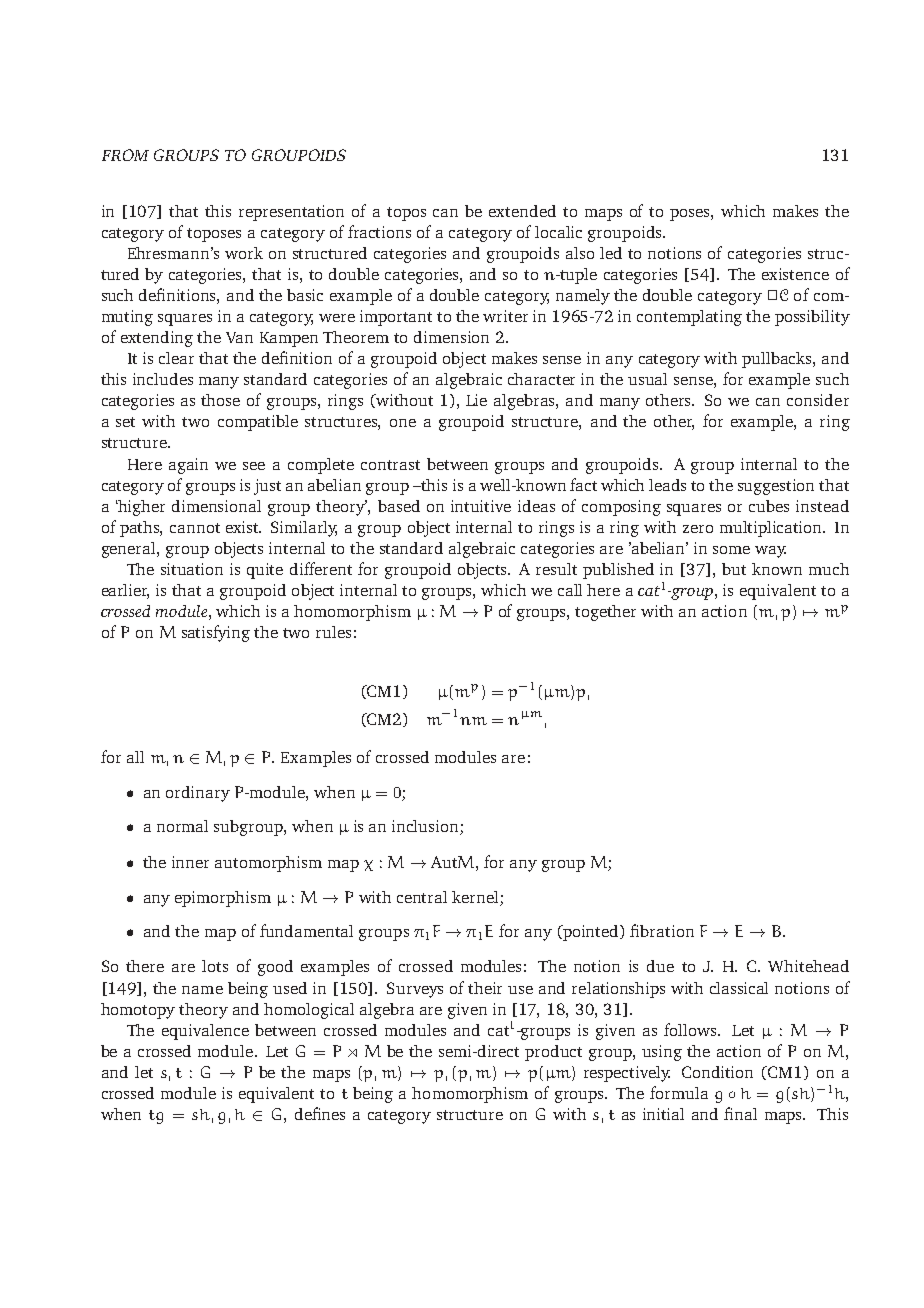 This image has width=924, height=1308. What do you see at coordinates (205, 1032) in the image?
I see `equivalence` at bounding box center [205, 1032].
